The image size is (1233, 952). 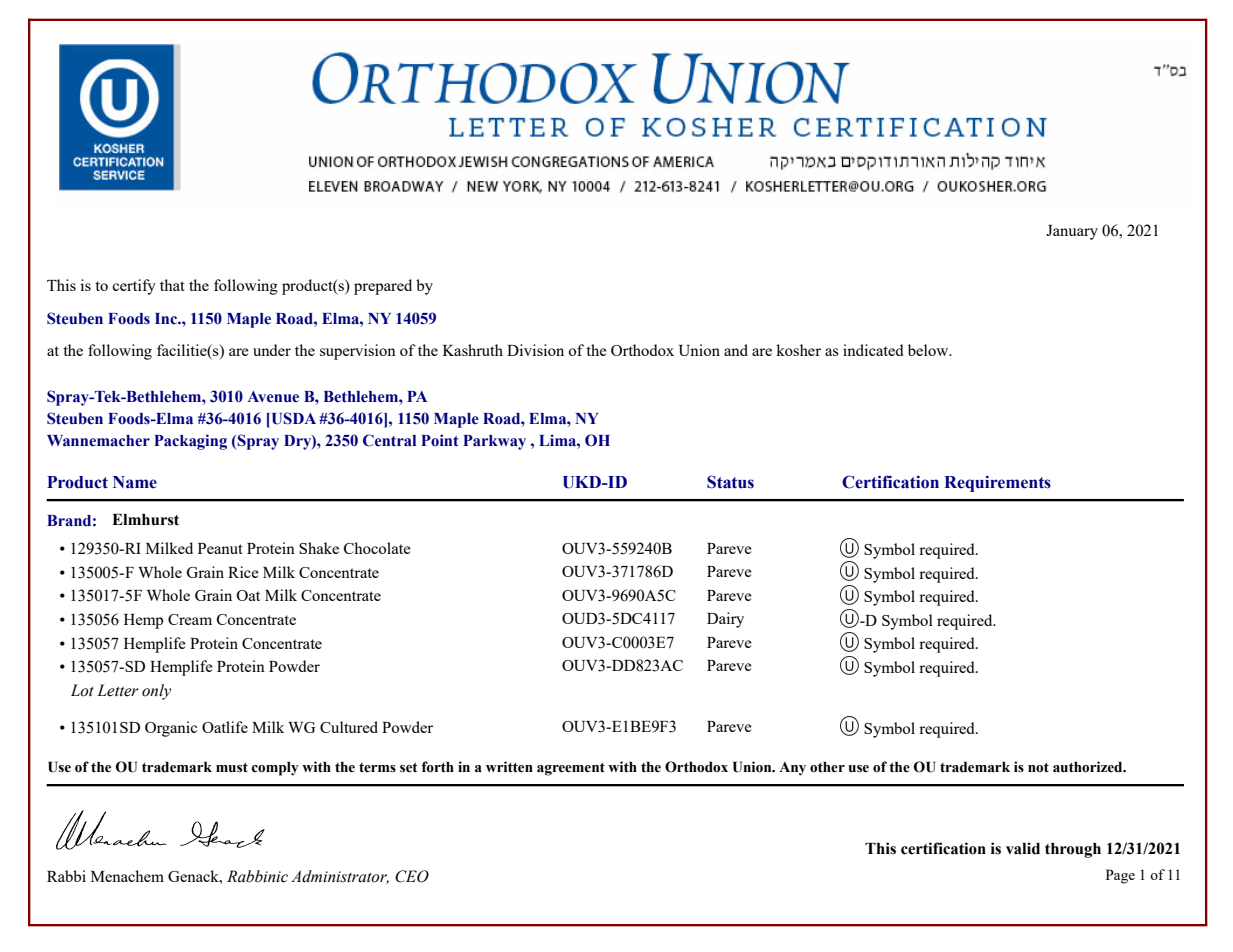 I want to click on Menachem, so click(x=127, y=876).
